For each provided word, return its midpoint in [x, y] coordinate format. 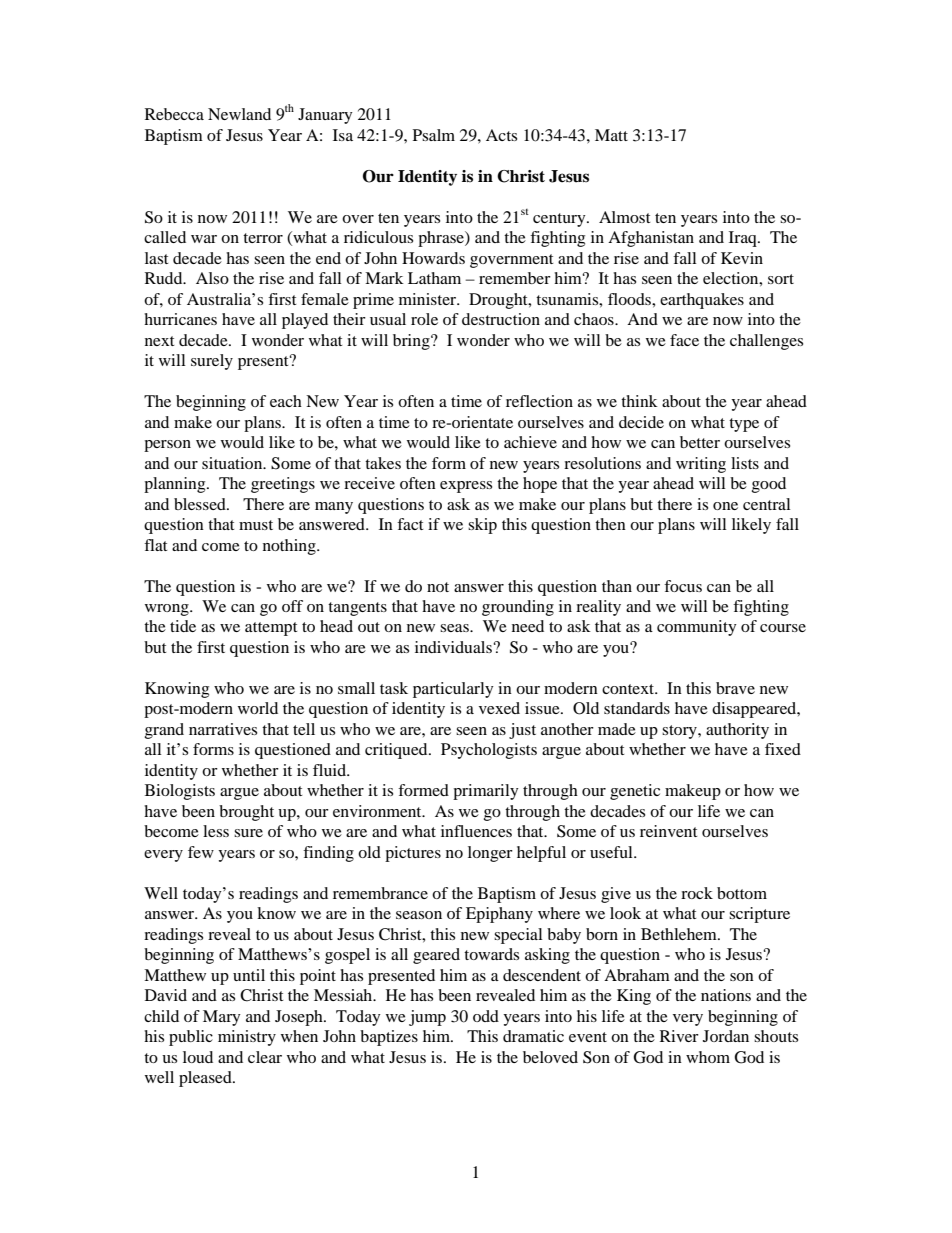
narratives [223, 729]
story [680, 732]
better [700, 442]
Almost [624, 217]
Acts [501, 135]
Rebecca [174, 114]
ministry [247, 1038]
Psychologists [489, 751]
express [466, 487]
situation [233, 463]
